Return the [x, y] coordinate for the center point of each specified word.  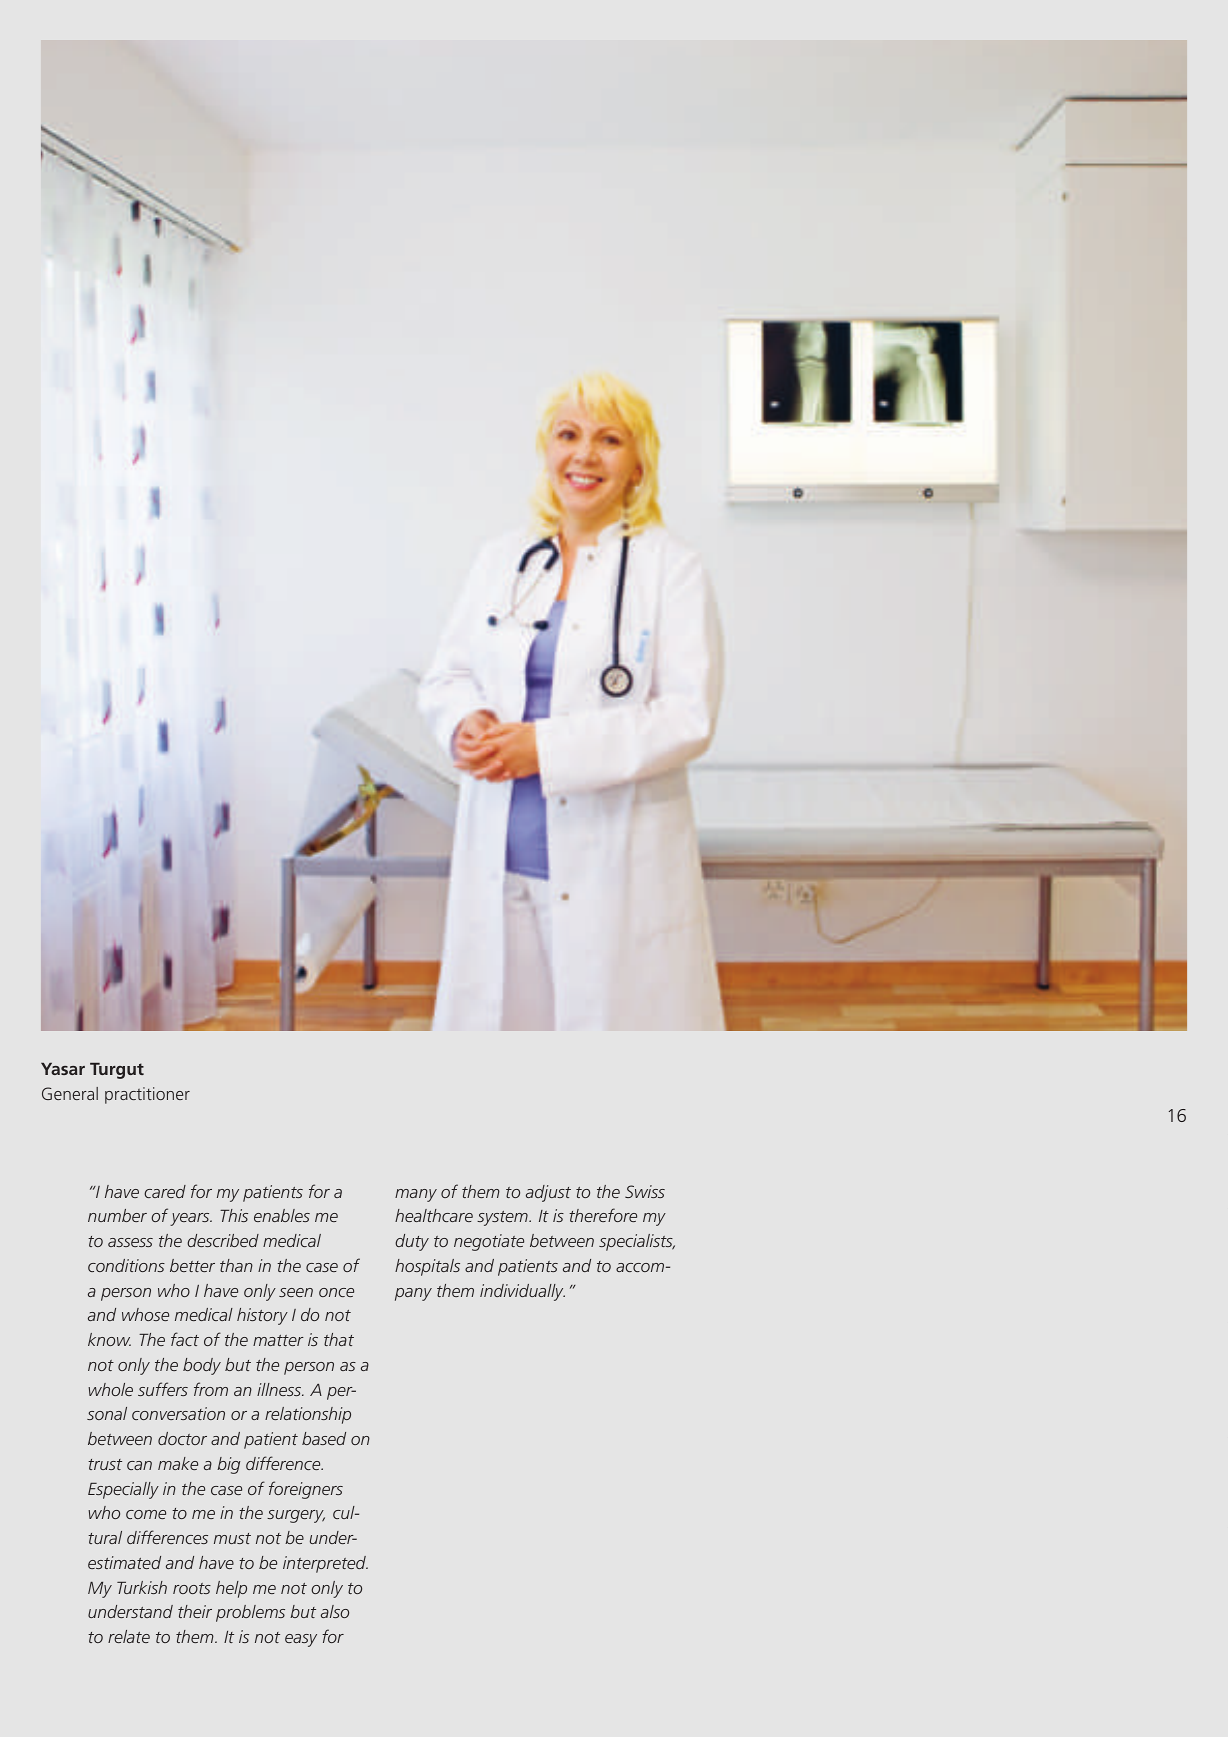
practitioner [147, 1095]
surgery [296, 1516]
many [416, 1195]
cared [165, 1191]
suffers [163, 1389]
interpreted [325, 1564]
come [146, 1514]
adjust [548, 1193]
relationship [308, 1415]
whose [145, 1314]
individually [522, 1292]
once [336, 1292]
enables [282, 1215]
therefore [603, 1215]
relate [129, 1636]
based [324, 1438]
